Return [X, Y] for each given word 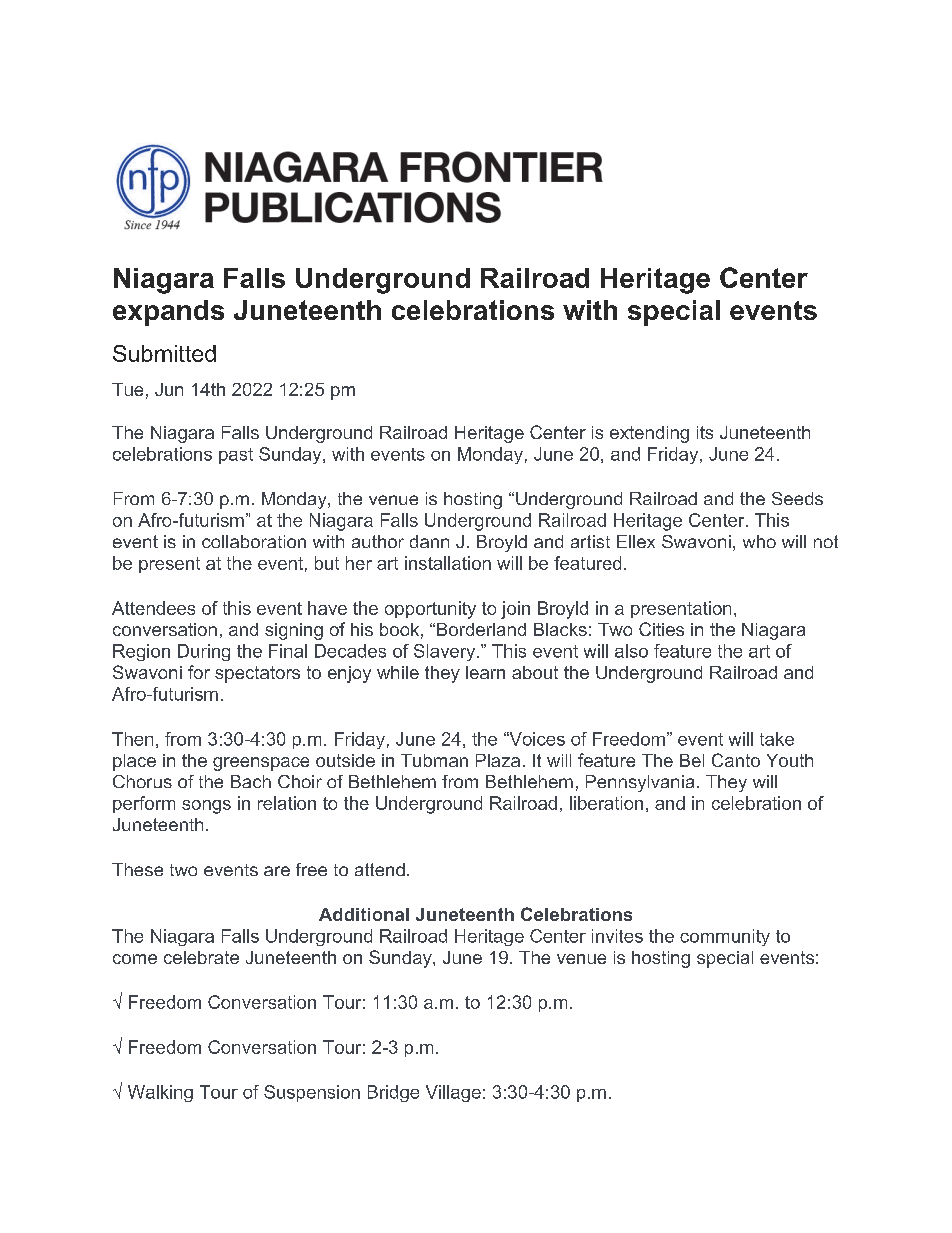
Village [453, 1093]
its [705, 432]
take [777, 739]
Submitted [164, 353]
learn [485, 672]
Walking [160, 1093]
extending [649, 434]
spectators [257, 674]
